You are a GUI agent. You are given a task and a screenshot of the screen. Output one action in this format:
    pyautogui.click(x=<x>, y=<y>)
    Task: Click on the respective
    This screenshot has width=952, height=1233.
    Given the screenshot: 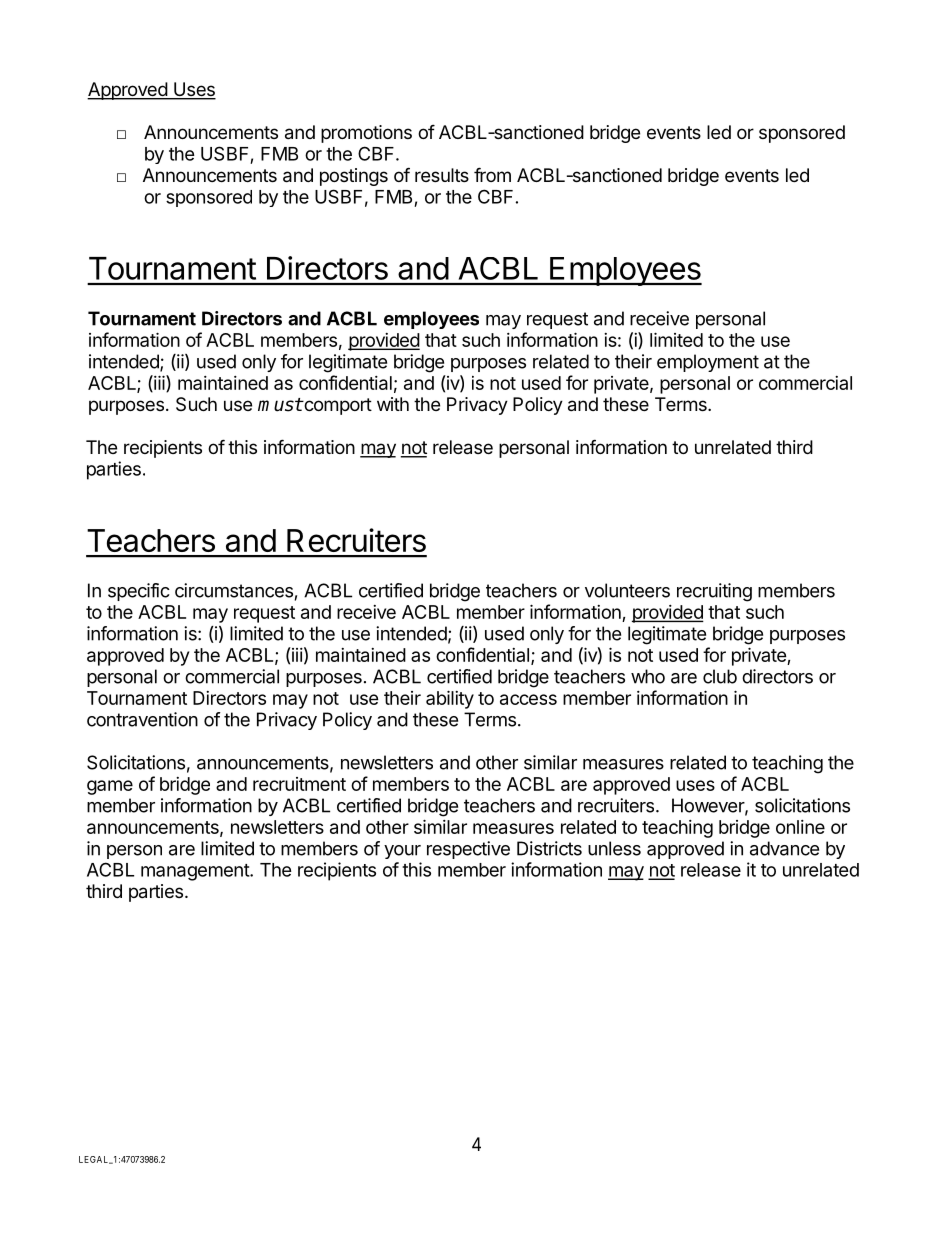 What is the action you would take?
    pyautogui.click(x=468, y=850)
